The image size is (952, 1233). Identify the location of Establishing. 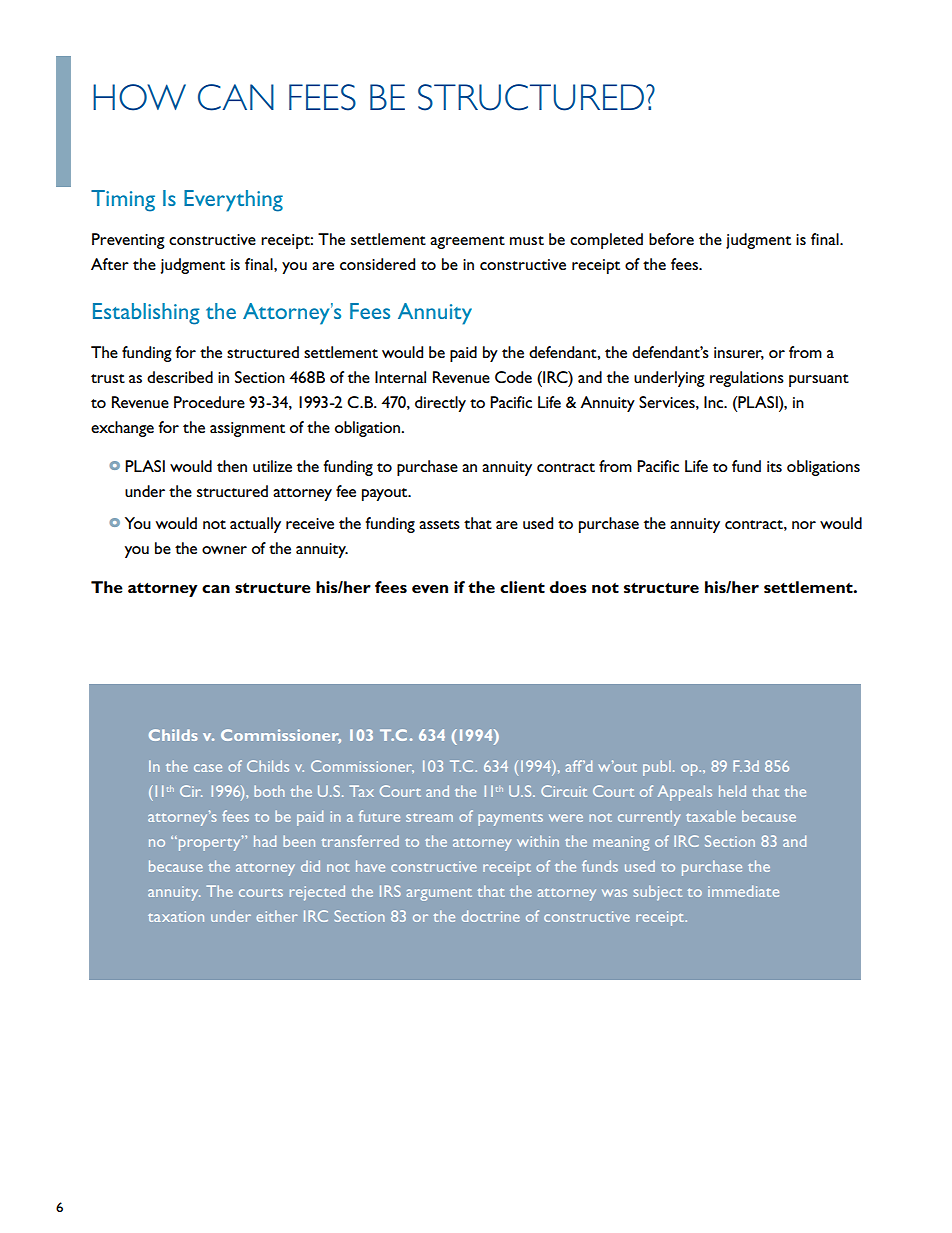
(146, 314).
